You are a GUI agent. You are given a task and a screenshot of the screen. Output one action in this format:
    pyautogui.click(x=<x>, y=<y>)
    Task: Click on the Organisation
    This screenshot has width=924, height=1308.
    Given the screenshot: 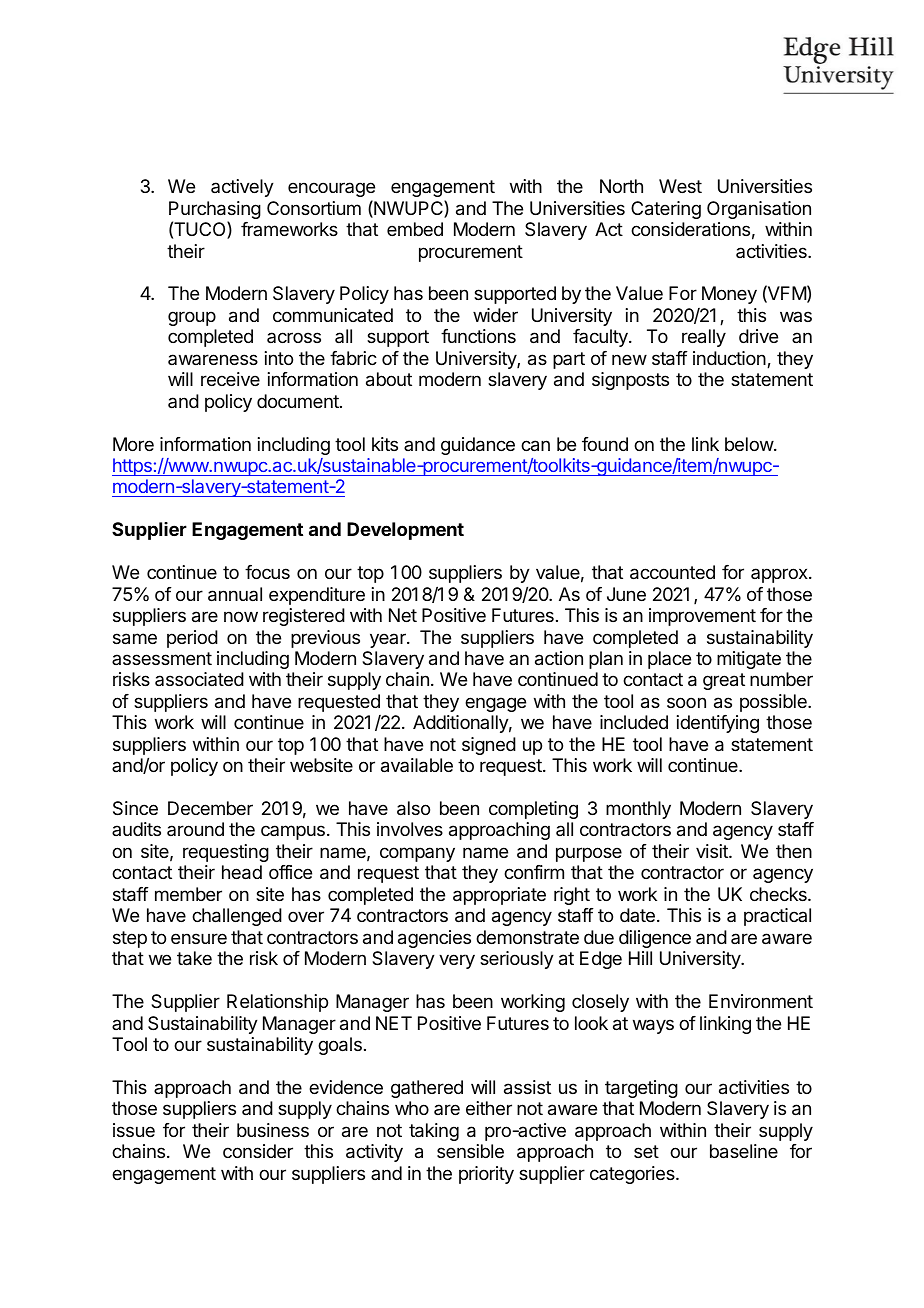 What is the action you would take?
    pyautogui.click(x=759, y=210)
